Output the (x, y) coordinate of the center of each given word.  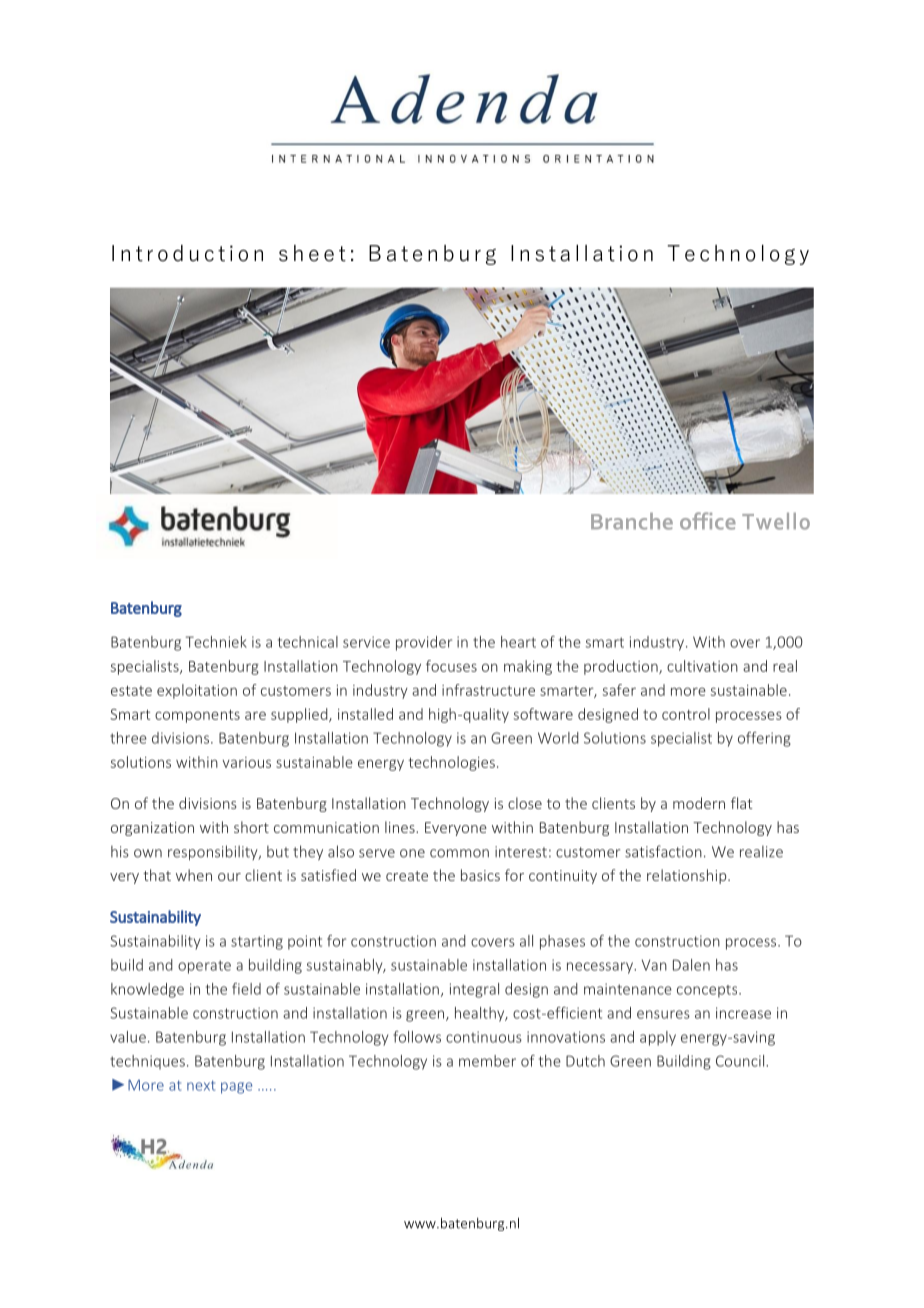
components (197, 716)
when (194, 875)
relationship (688, 876)
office (708, 521)
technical (308, 642)
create (407, 876)
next (201, 1085)
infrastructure (488, 690)
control (686, 714)
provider (424, 643)
